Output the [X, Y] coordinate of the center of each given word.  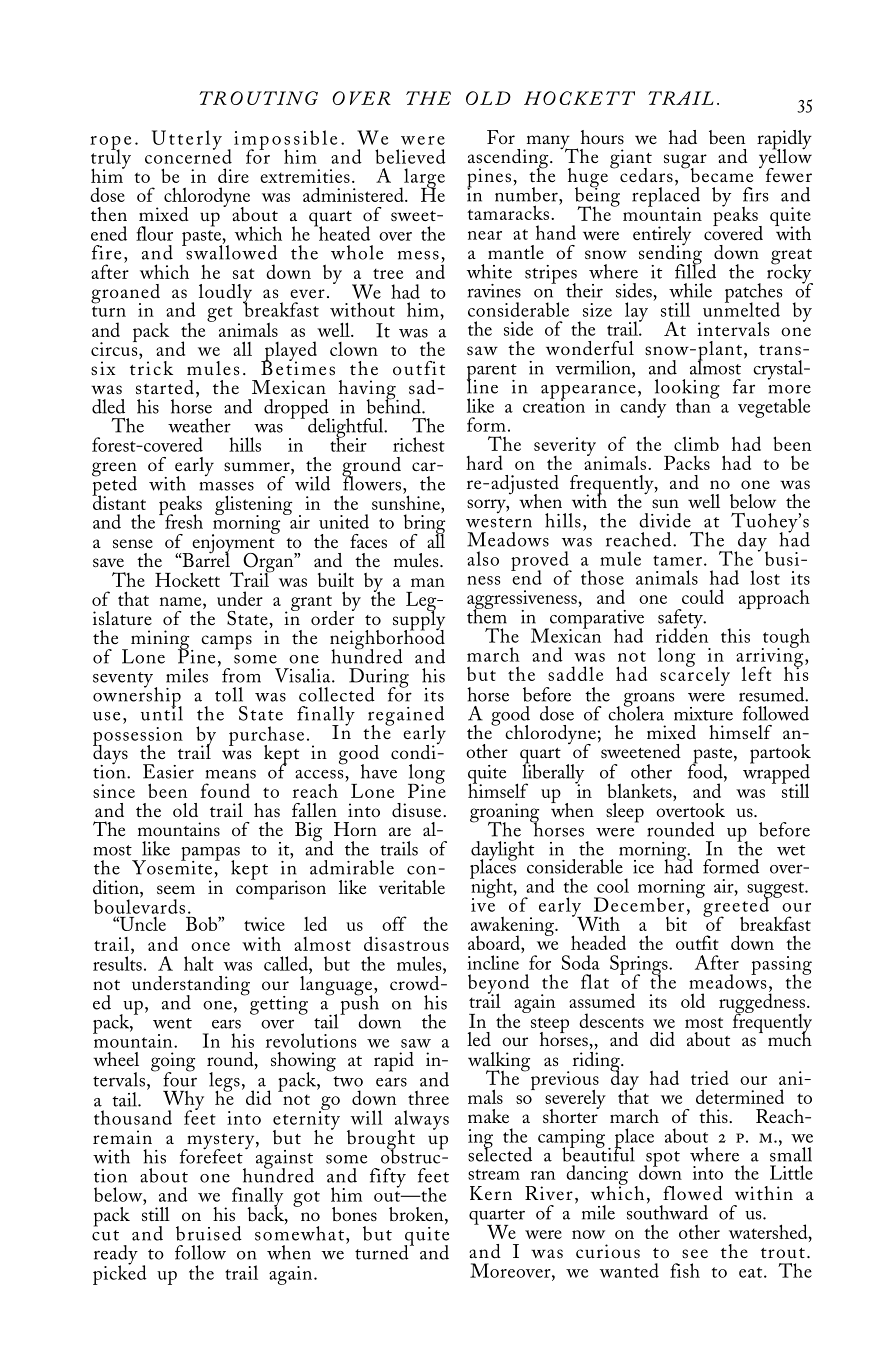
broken [417, 1215]
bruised [209, 1233]
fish [685, 1270]
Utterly [187, 140]
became [720, 174]
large [423, 179]
